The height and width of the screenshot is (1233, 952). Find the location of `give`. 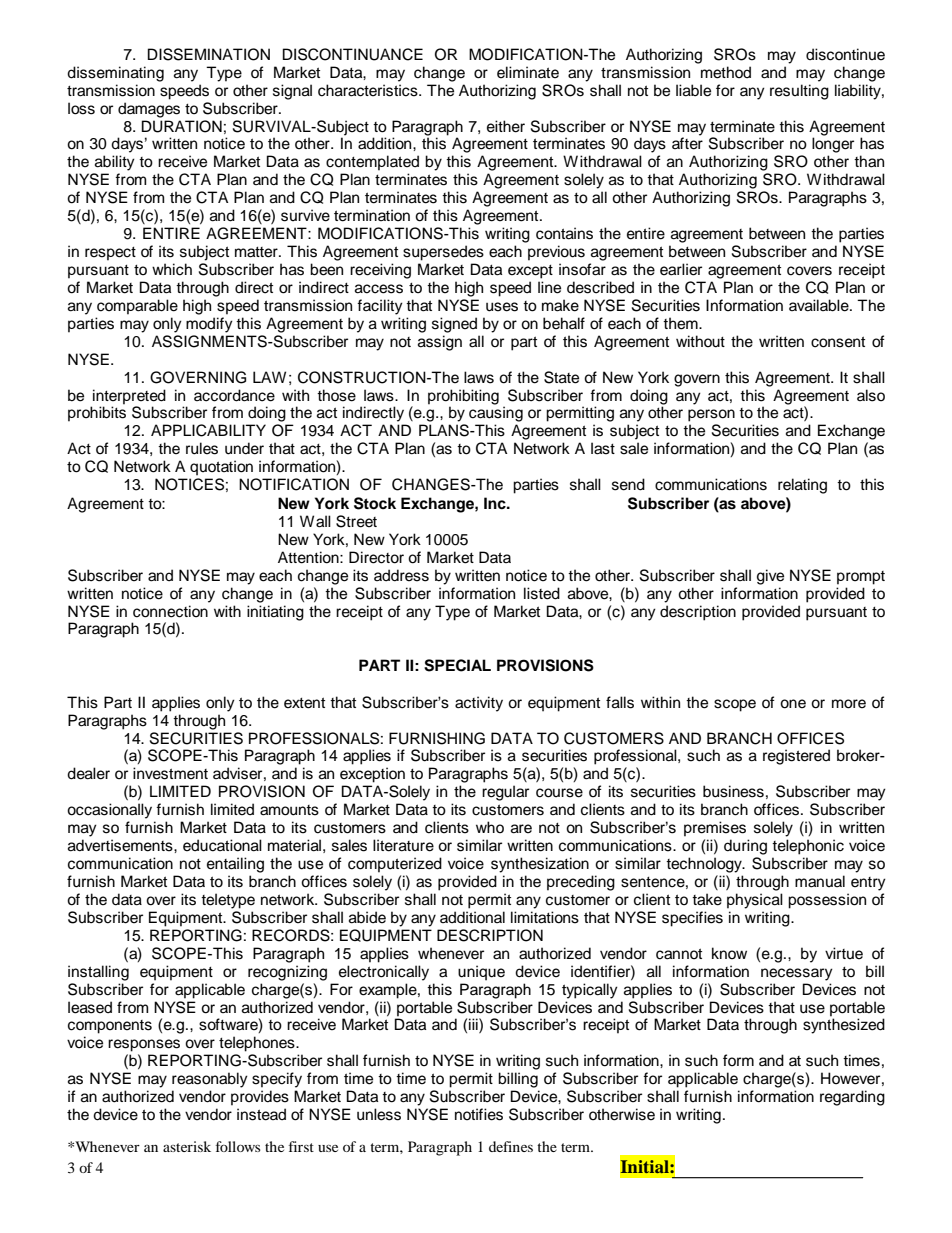

give is located at coordinates (770, 577).
